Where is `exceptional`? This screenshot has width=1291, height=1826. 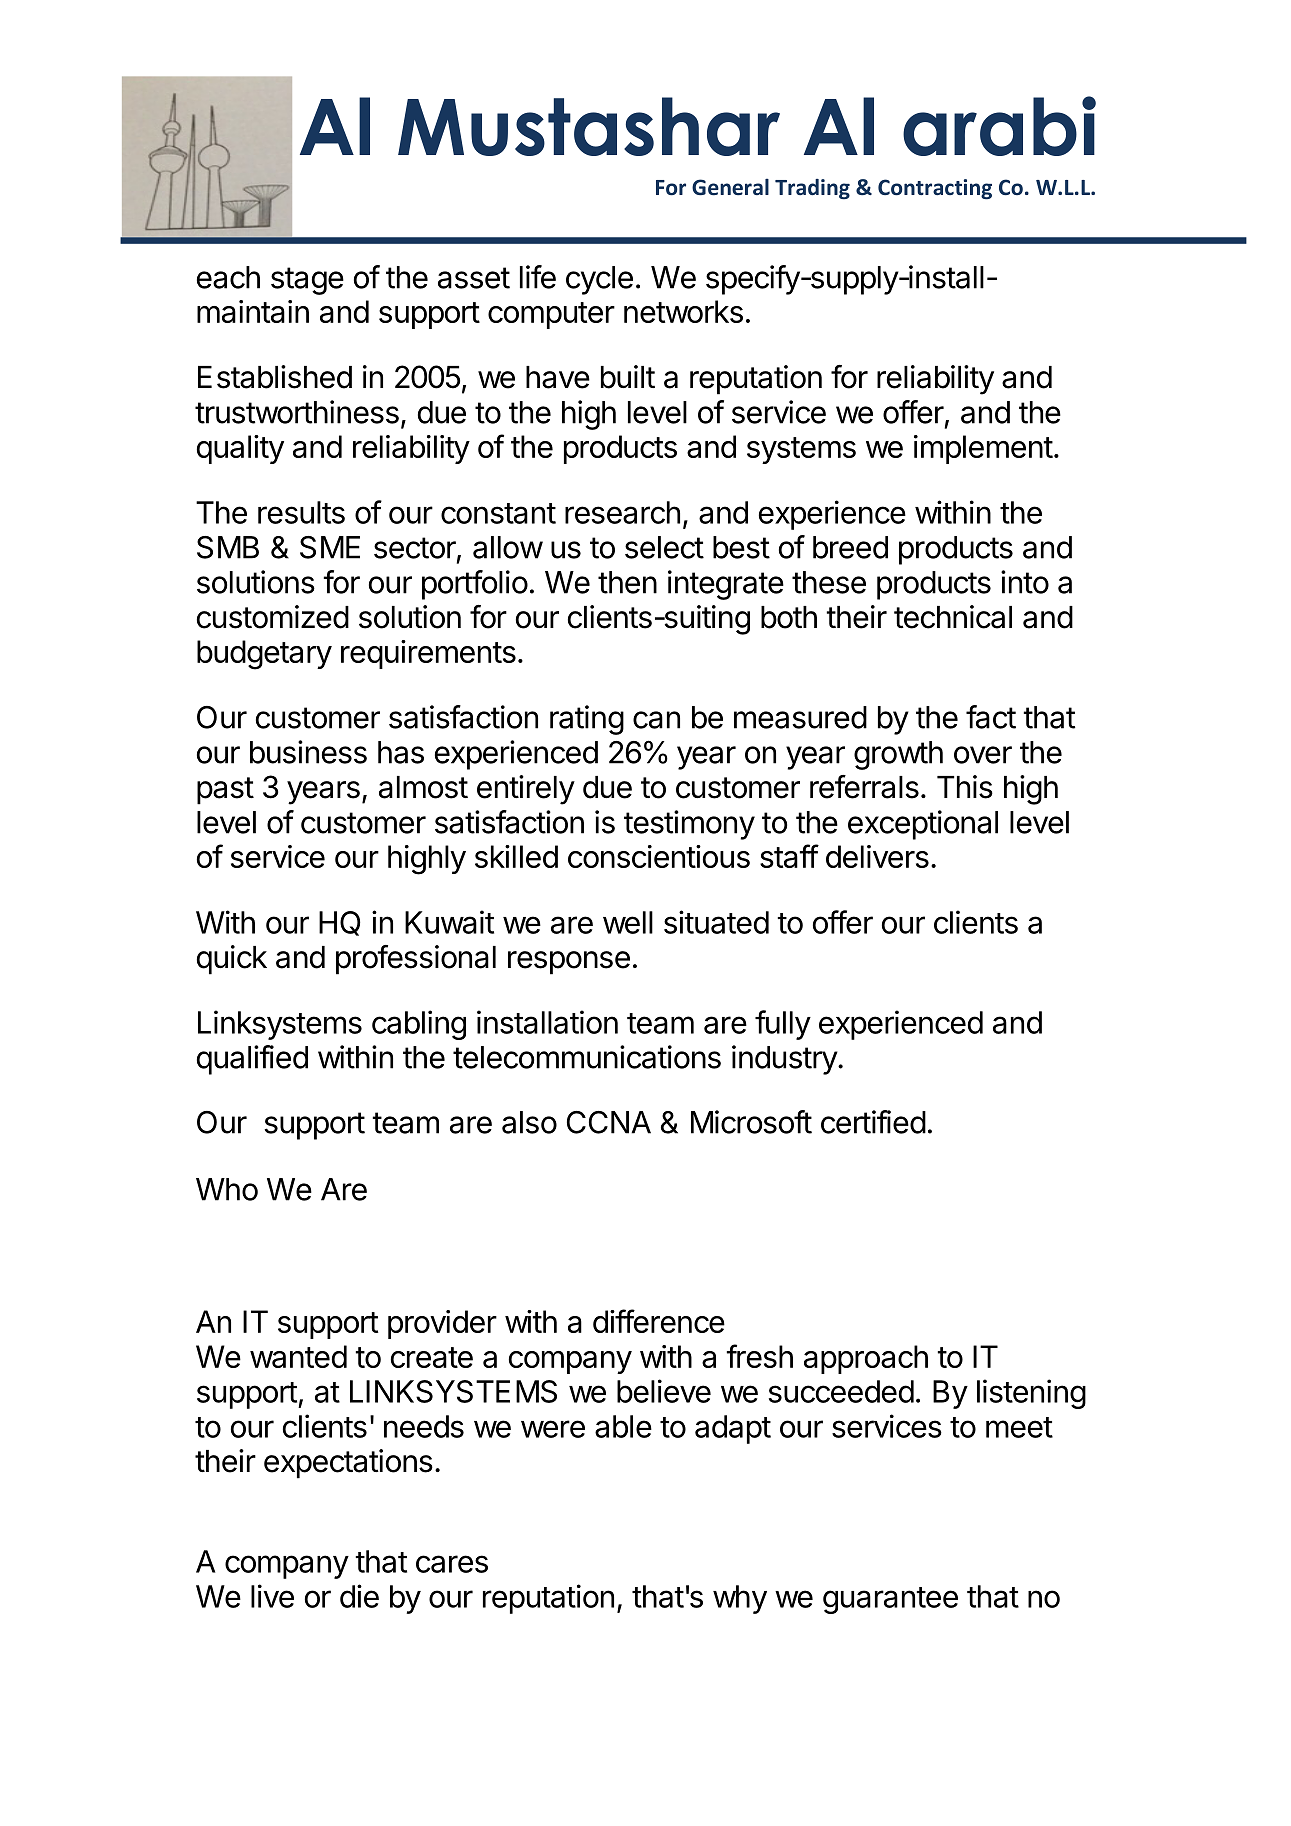 exceptional is located at coordinates (923, 825).
